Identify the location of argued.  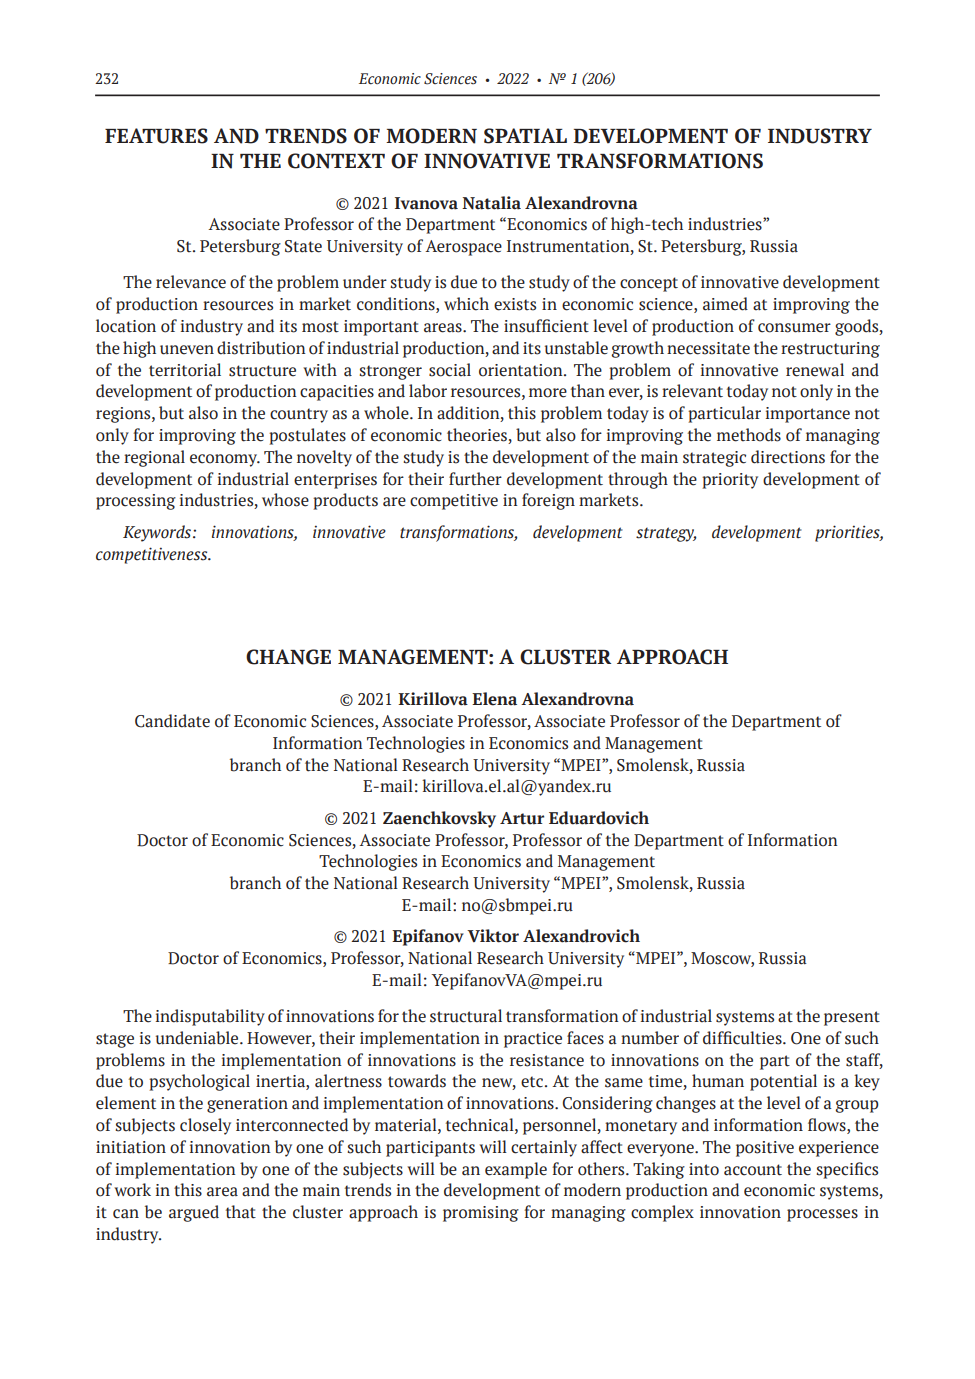
(194, 1213).
